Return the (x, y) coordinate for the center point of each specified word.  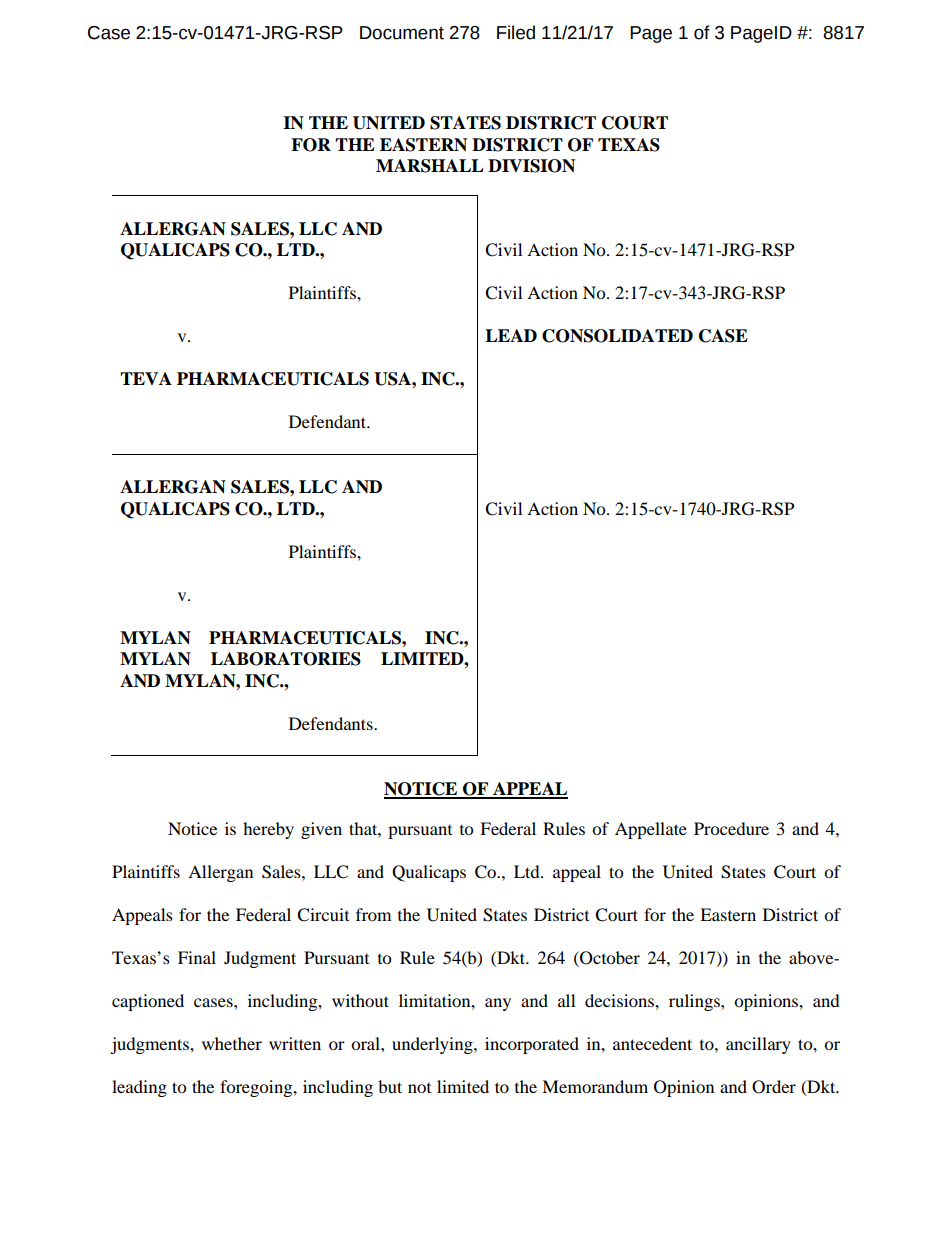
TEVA (146, 378)
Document (402, 33)
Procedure (731, 828)
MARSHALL (430, 166)
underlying (433, 1045)
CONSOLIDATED (617, 336)
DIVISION (531, 166)
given (321, 830)
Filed (516, 32)
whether (232, 1043)
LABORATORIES (286, 659)
